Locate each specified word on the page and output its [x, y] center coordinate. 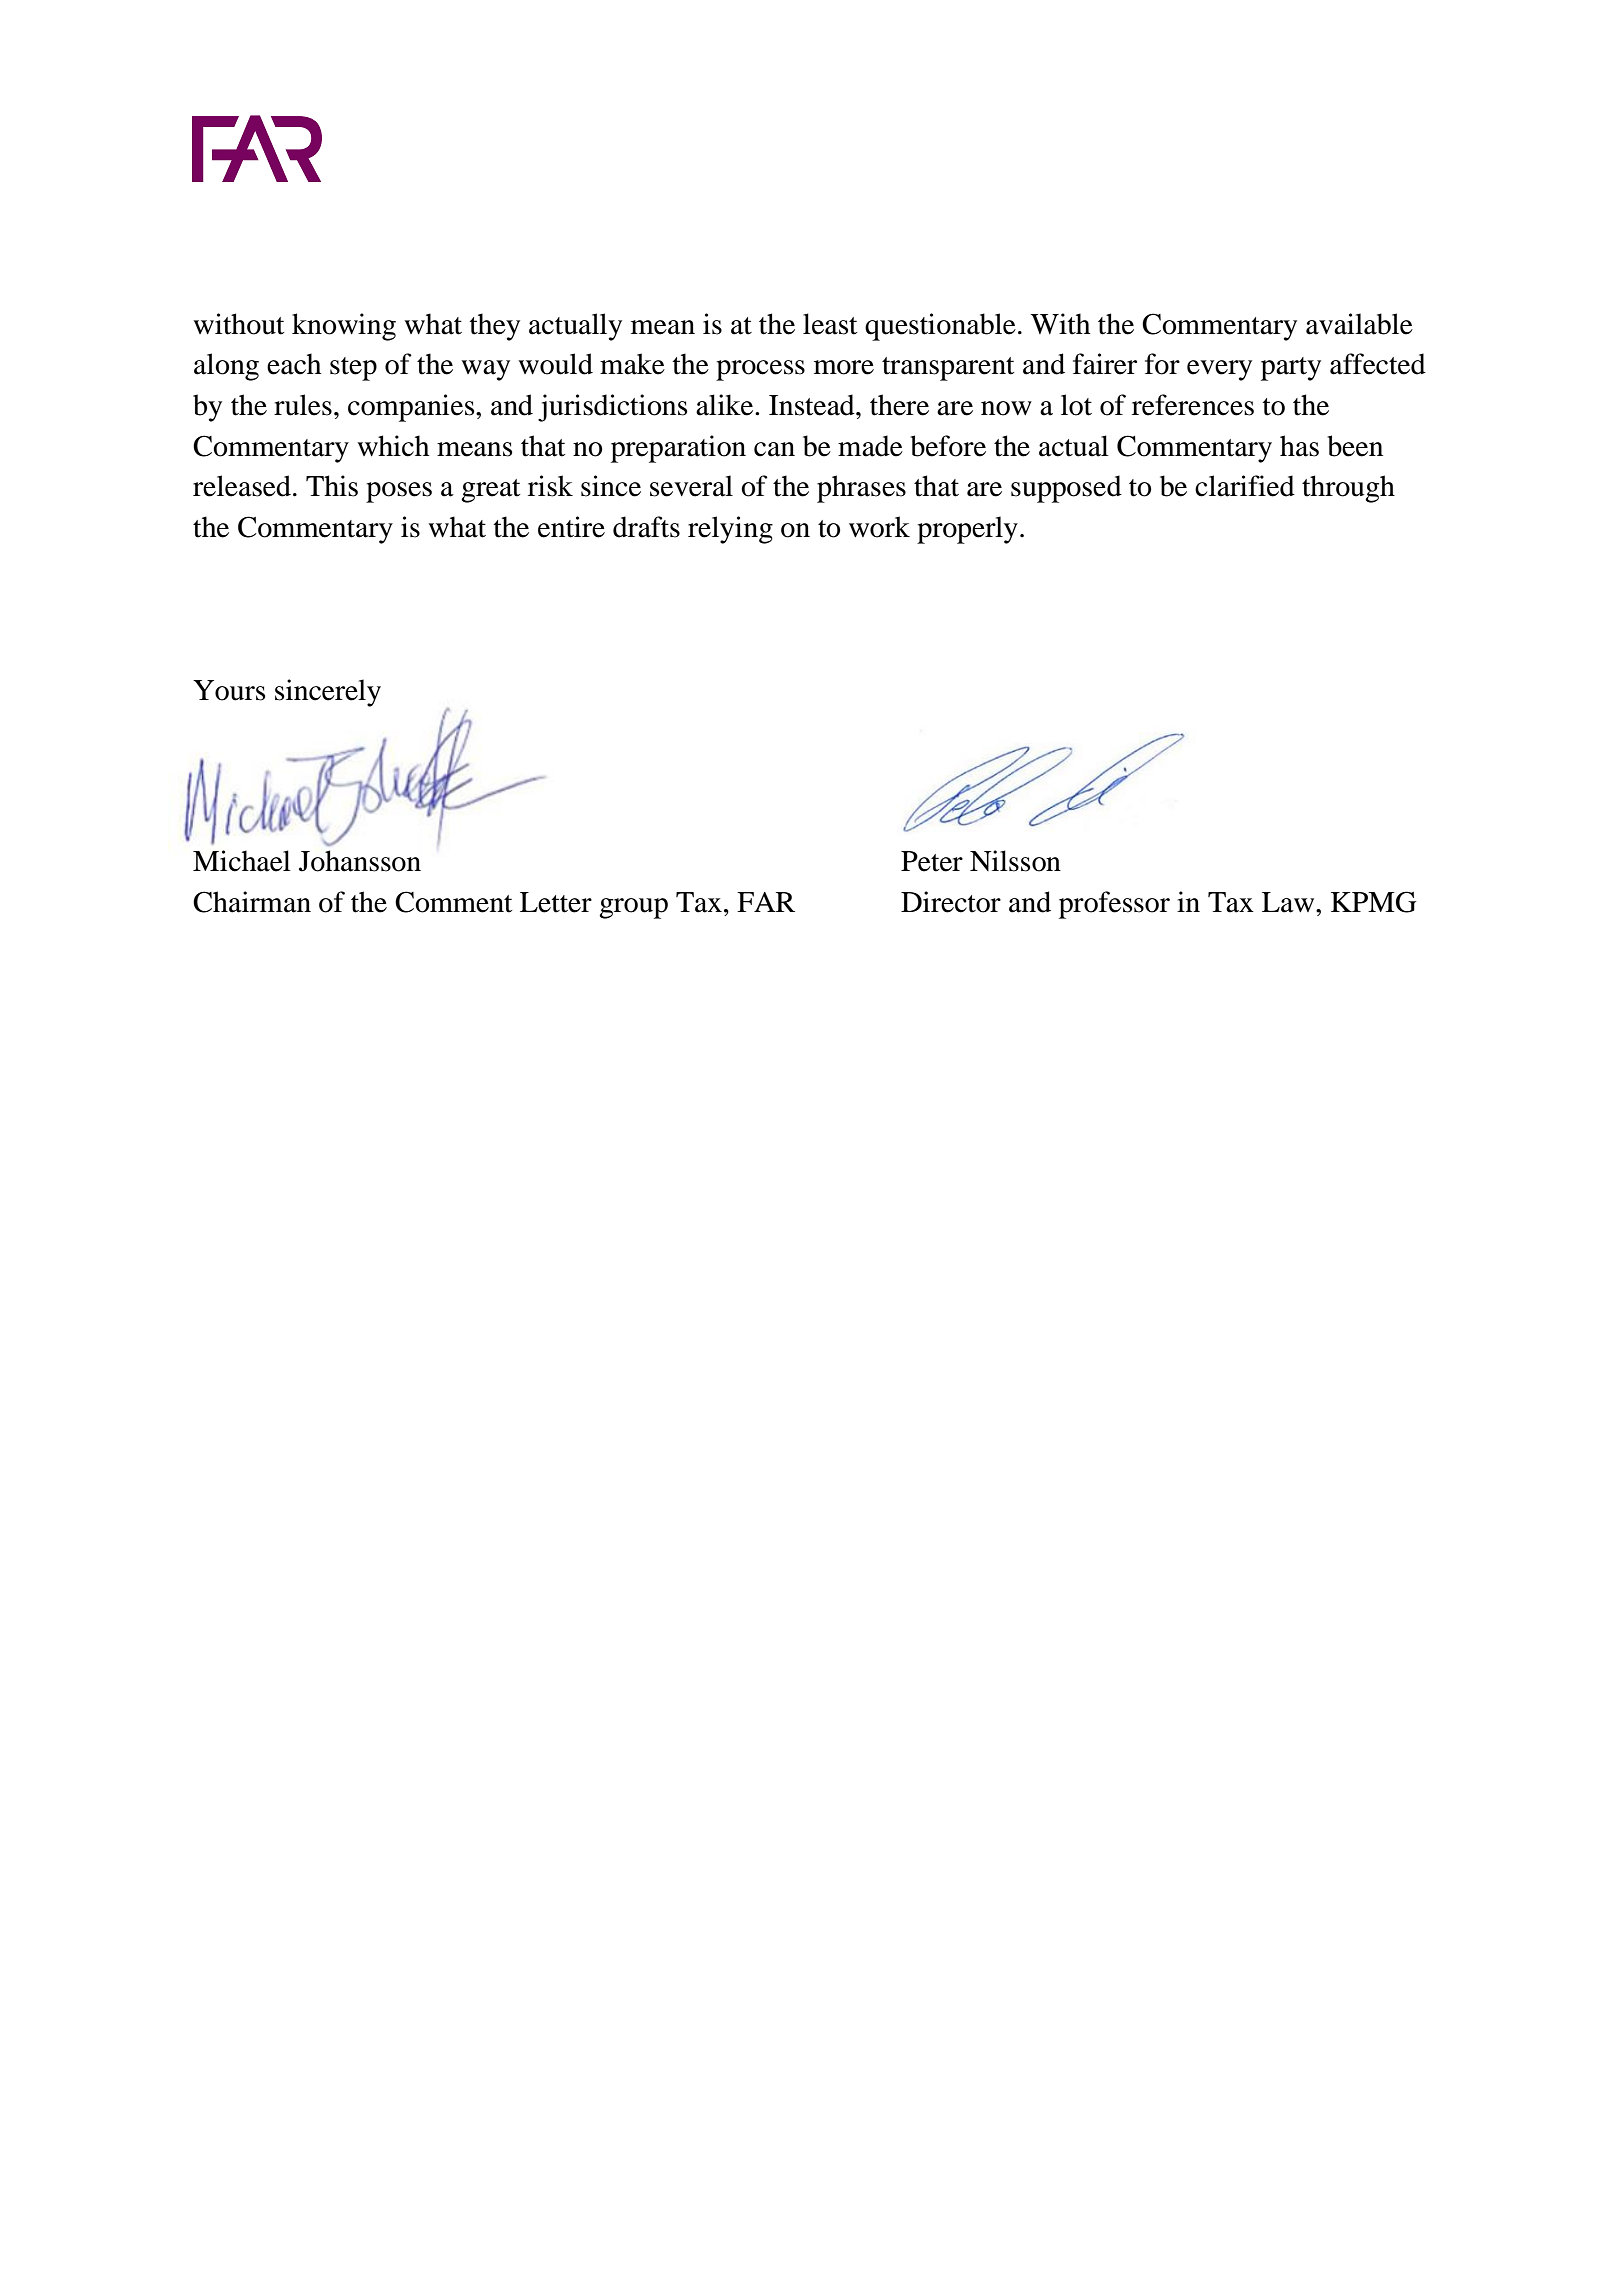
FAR [766, 902]
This [332, 486]
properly [967, 530]
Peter [932, 861]
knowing [344, 327]
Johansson [360, 861]
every [1219, 370]
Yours [229, 690]
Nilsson [1015, 861]
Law [1289, 902]
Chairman [252, 902]
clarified [1245, 486]
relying [730, 530]
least [830, 324]
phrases [861, 489]
